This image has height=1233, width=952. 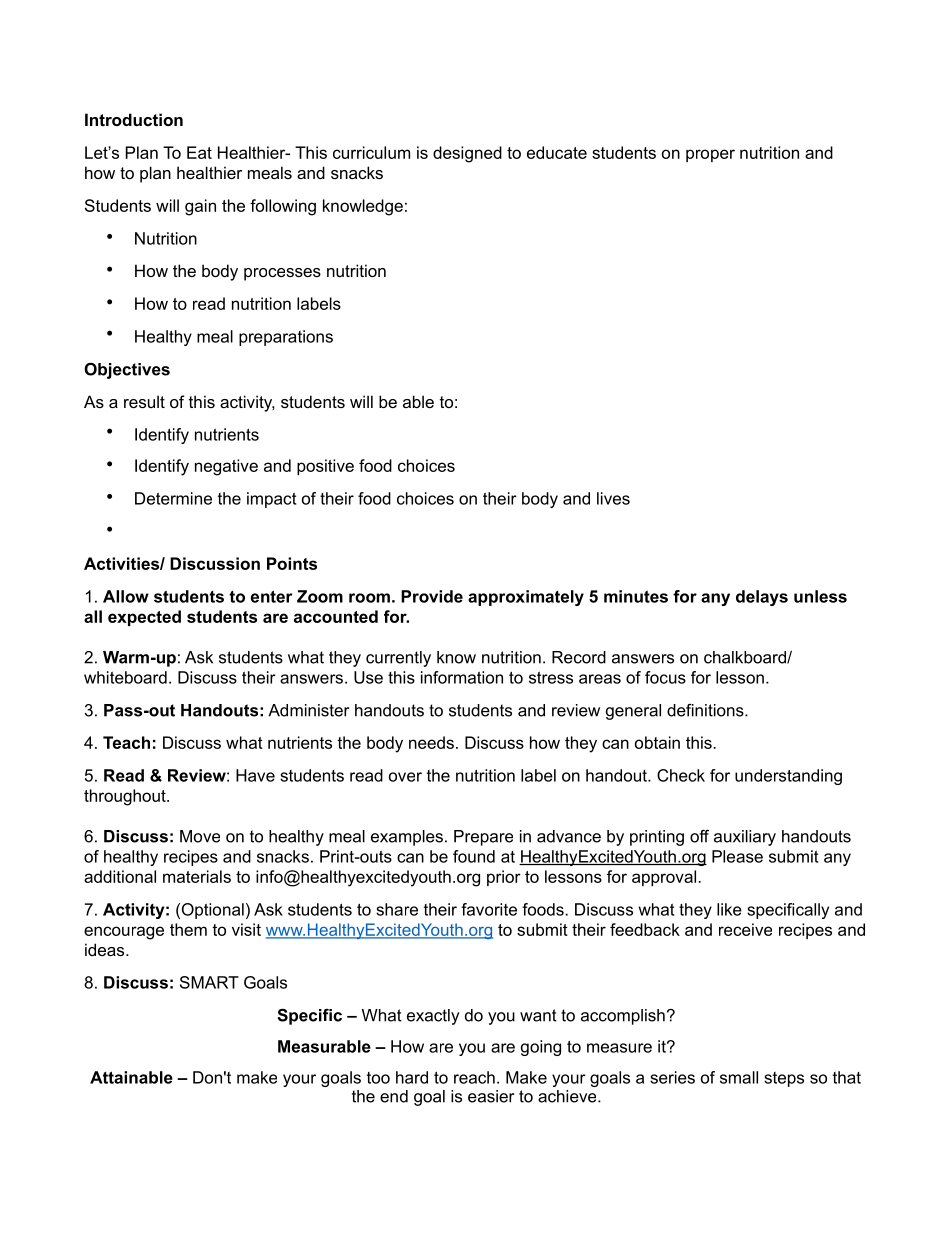 I want to click on expected, so click(x=144, y=618).
